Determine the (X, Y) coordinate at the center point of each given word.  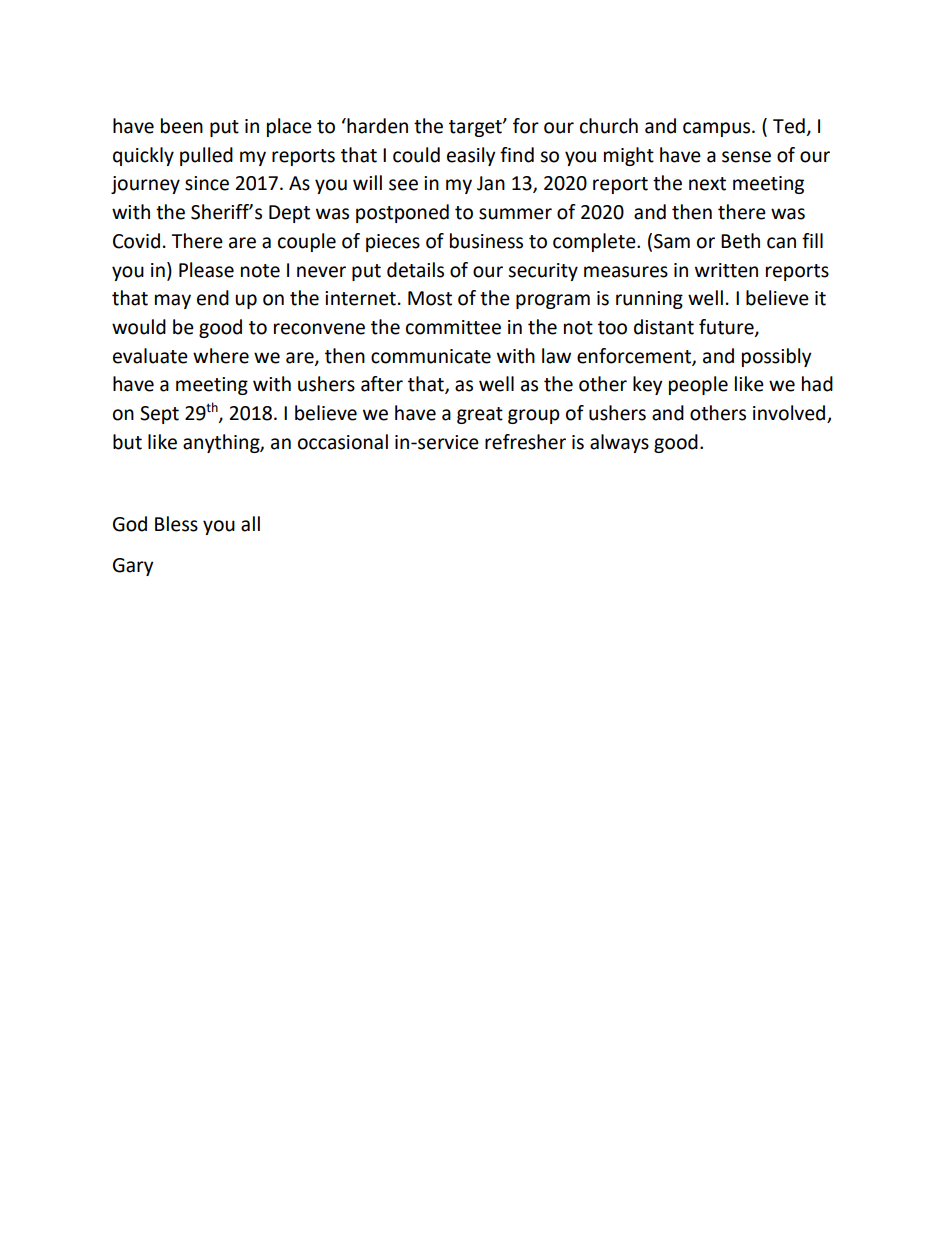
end (213, 298)
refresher (525, 442)
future (727, 328)
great (480, 415)
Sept (159, 415)
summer (515, 214)
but (127, 442)
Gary (133, 567)
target (476, 128)
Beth (740, 241)
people (698, 385)
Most (430, 298)
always (619, 443)
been (182, 126)
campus (718, 129)
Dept (289, 214)
